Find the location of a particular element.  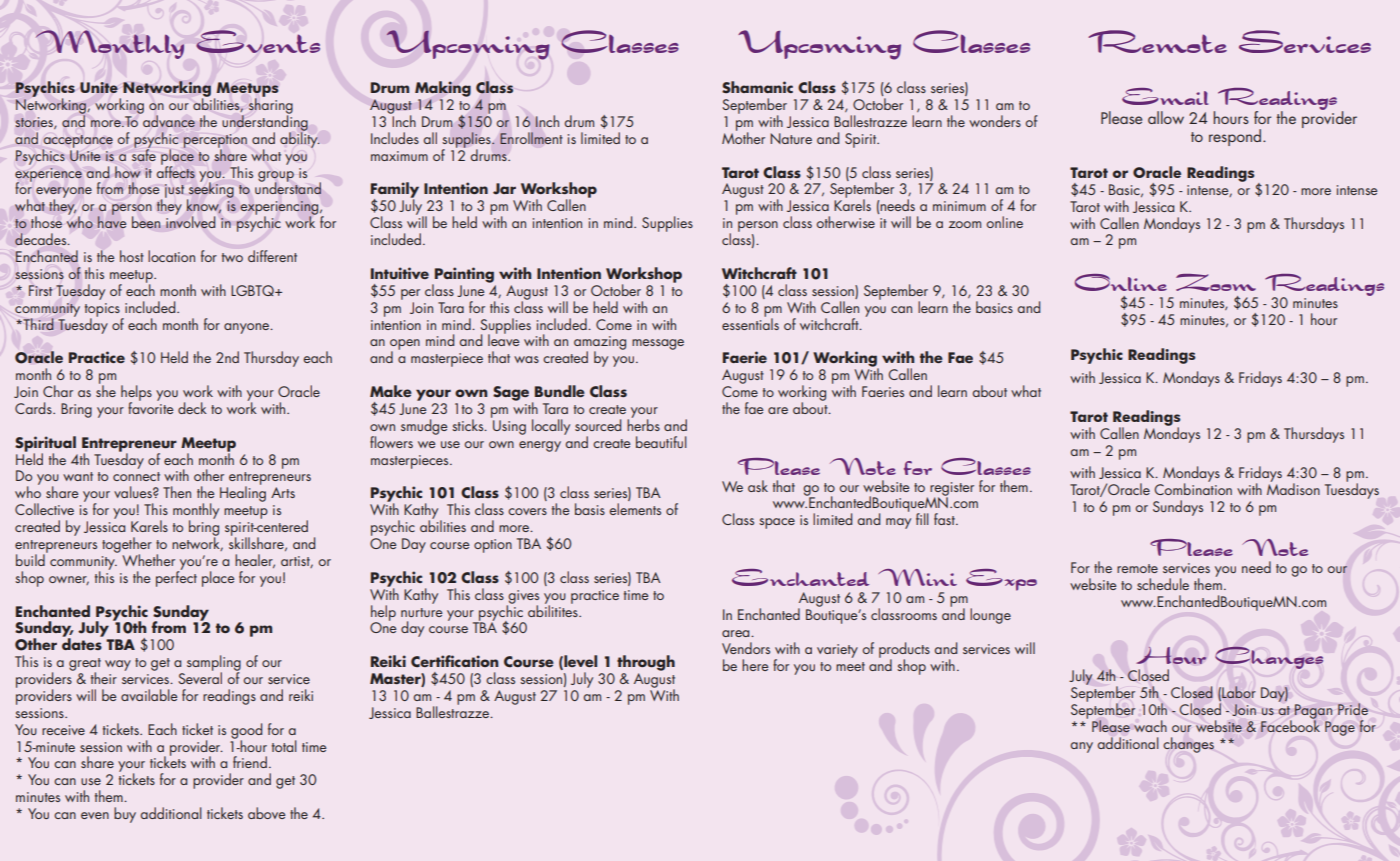

advance is located at coordinates (168, 120).
